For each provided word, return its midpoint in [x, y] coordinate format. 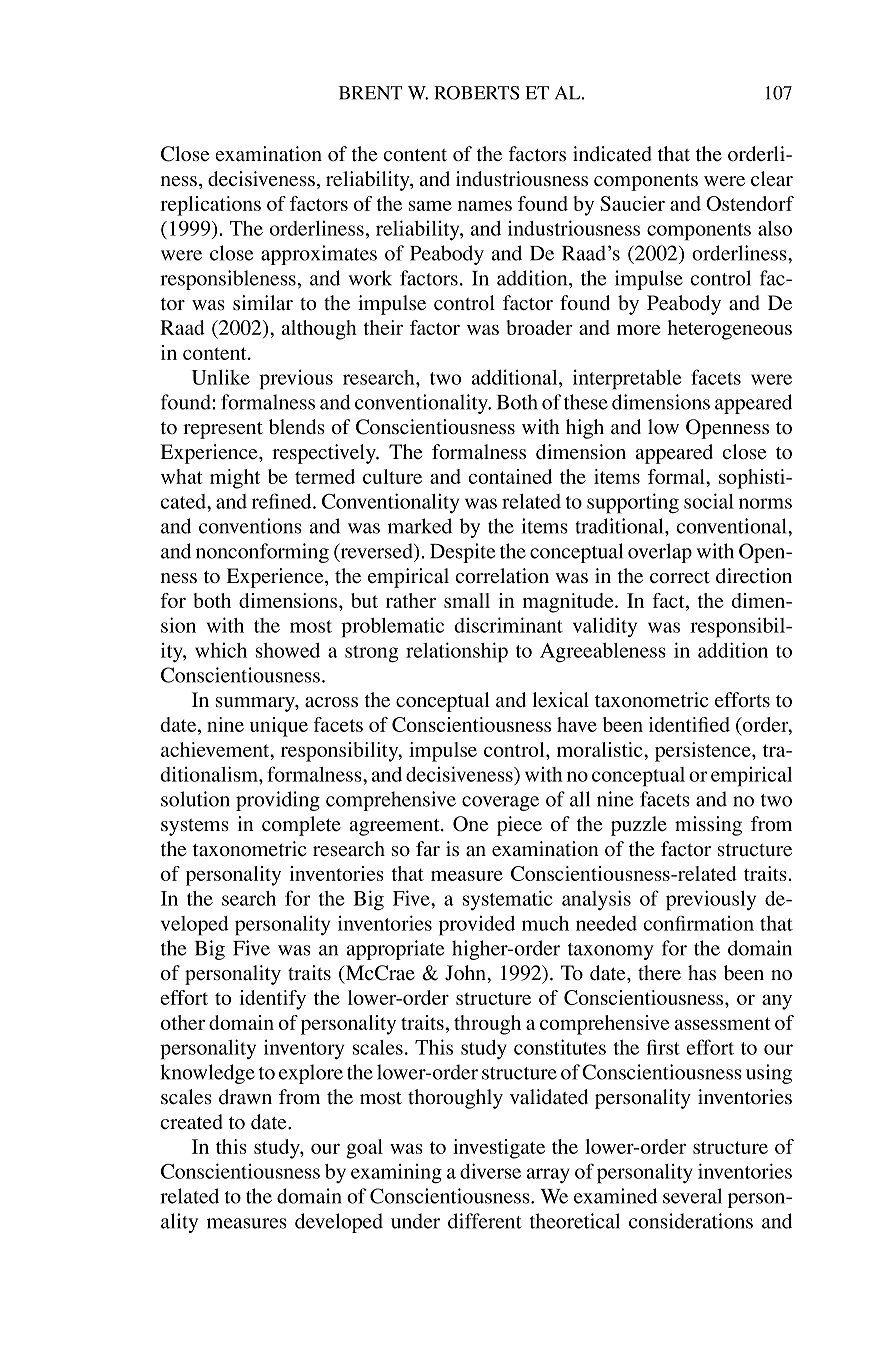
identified [689, 724]
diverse [490, 1171]
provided [477, 926]
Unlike [221, 377]
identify [273, 1000]
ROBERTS [476, 93]
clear [772, 178]
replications [210, 206]
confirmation [699, 923]
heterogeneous [729, 330]
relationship [457, 652]
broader [539, 327]
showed [288, 650]
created [192, 1121]
